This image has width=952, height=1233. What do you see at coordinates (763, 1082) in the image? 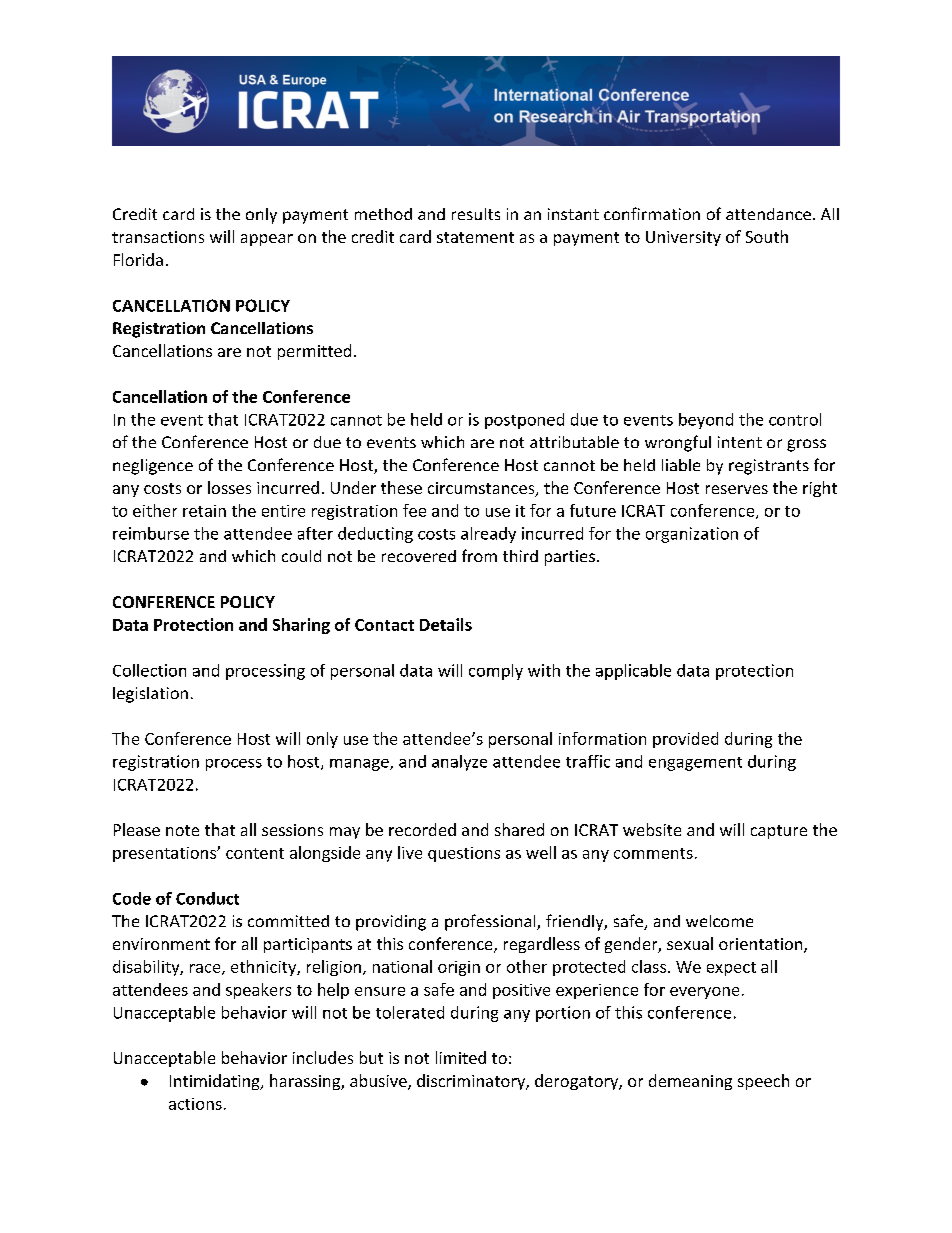
I see `speech` at bounding box center [763, 1082].
